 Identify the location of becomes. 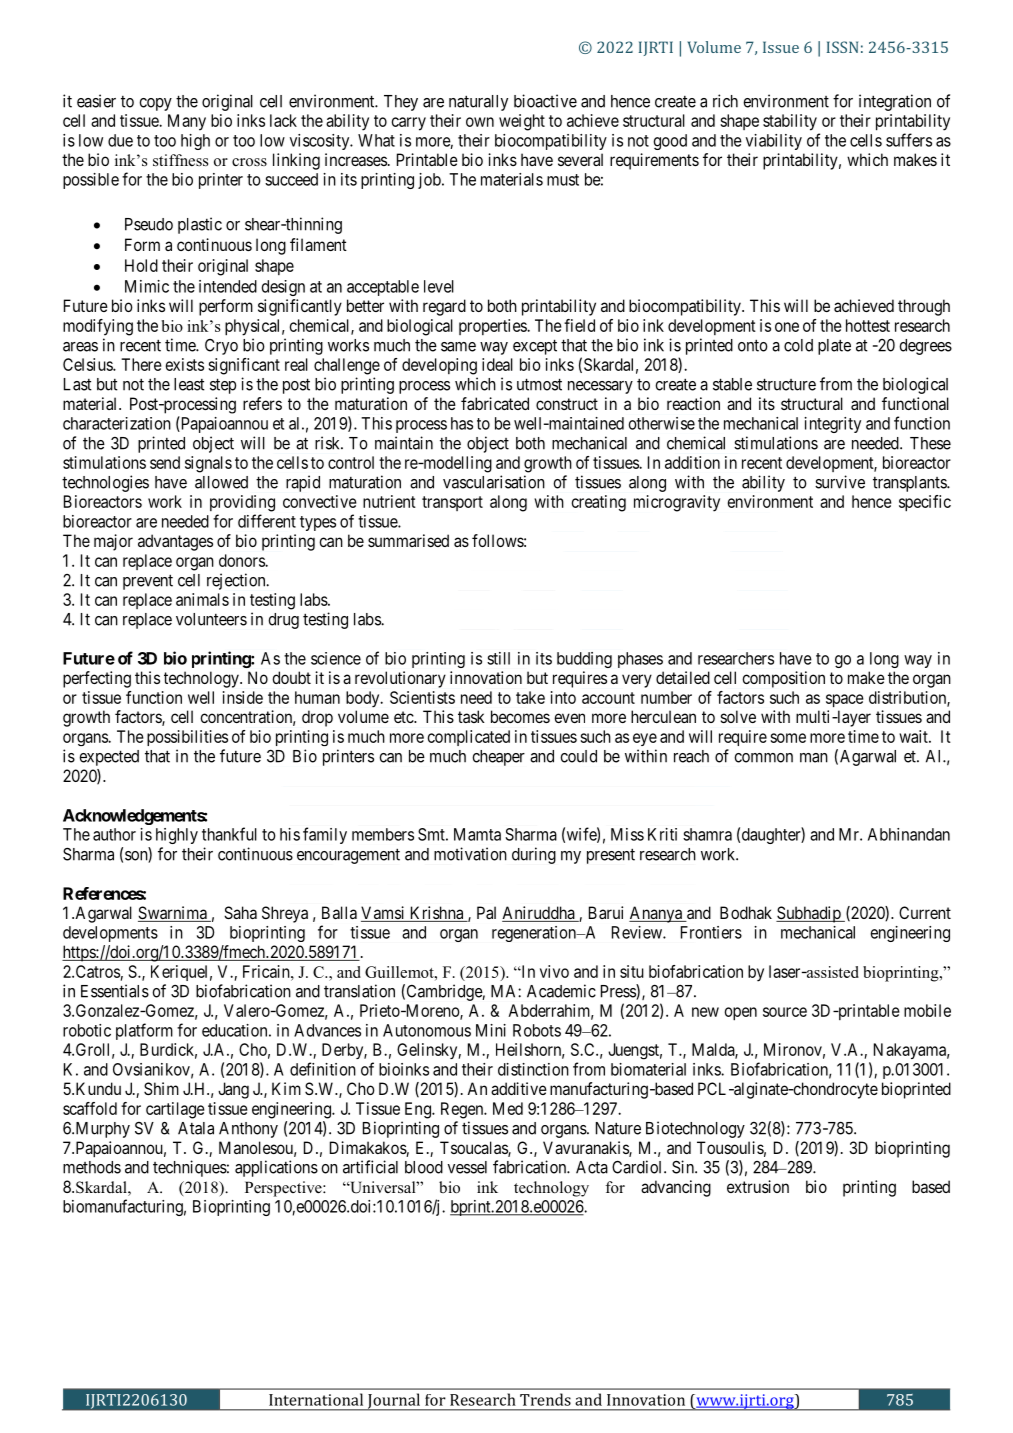
(520, 716).
